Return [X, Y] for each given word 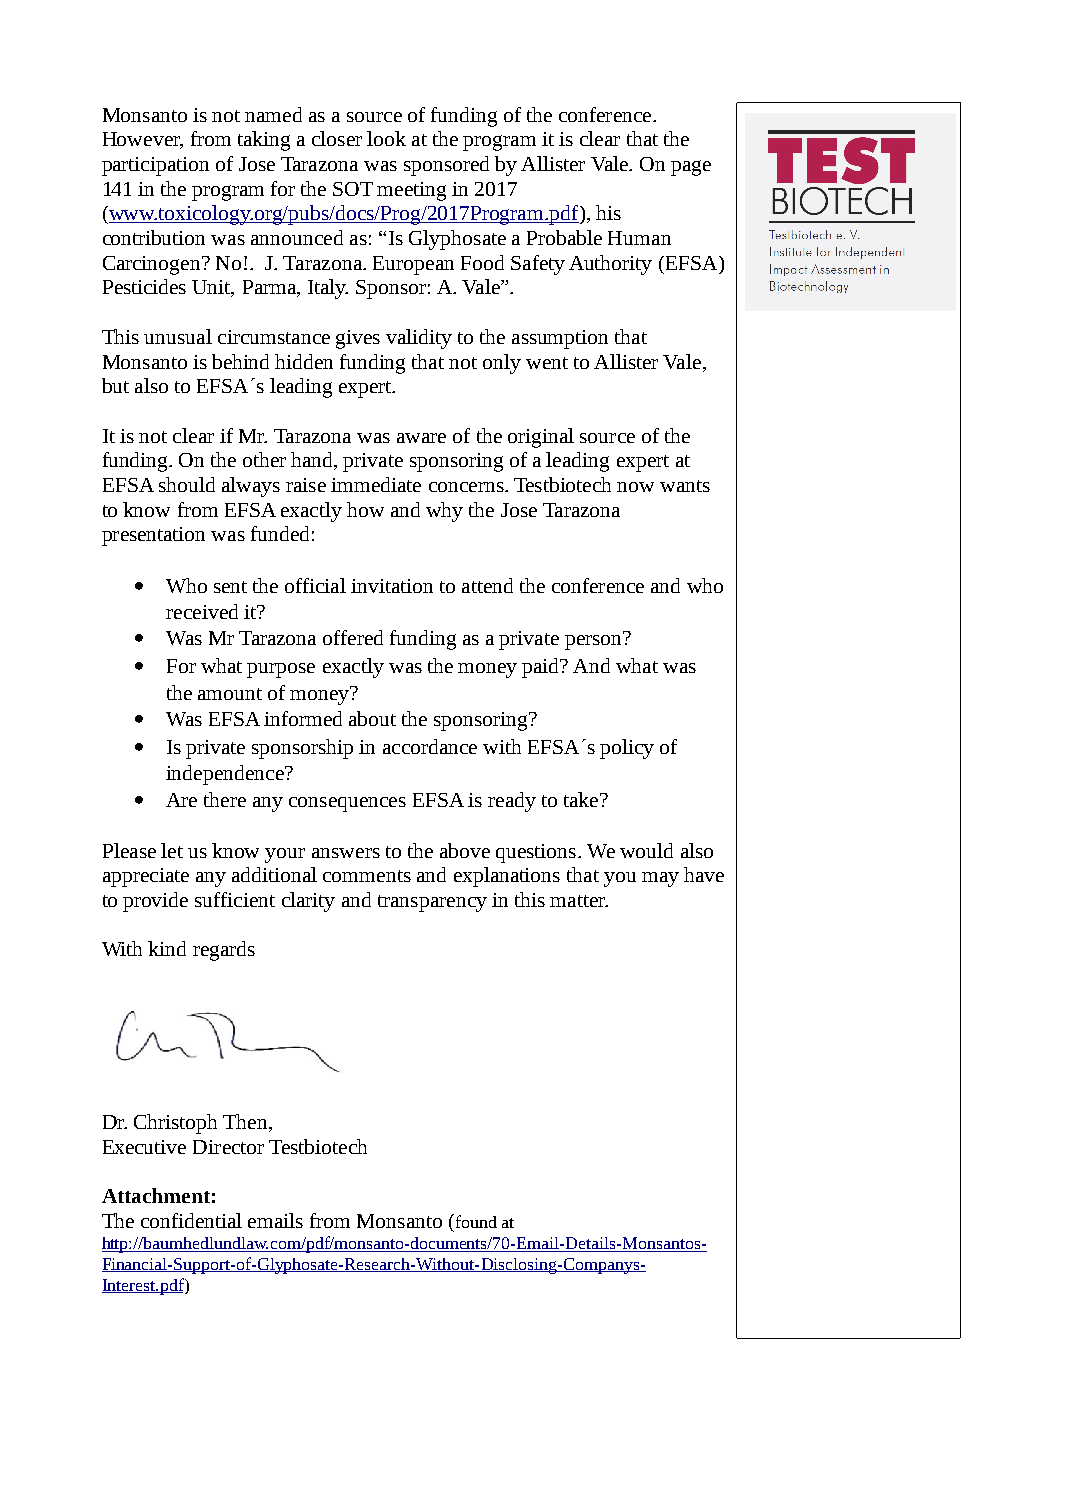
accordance [430, 746]
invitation [392, 586]
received [202, 611]
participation [155, 166]
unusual [178, 336]
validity [419, 339]
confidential [191, 1220]
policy [627, 749]
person [594, 641]
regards [224, 951]
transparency [432, 903]
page [691, 168]
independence [226, 775]
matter [579, 901]
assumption [560, 339]
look [386, 138]
